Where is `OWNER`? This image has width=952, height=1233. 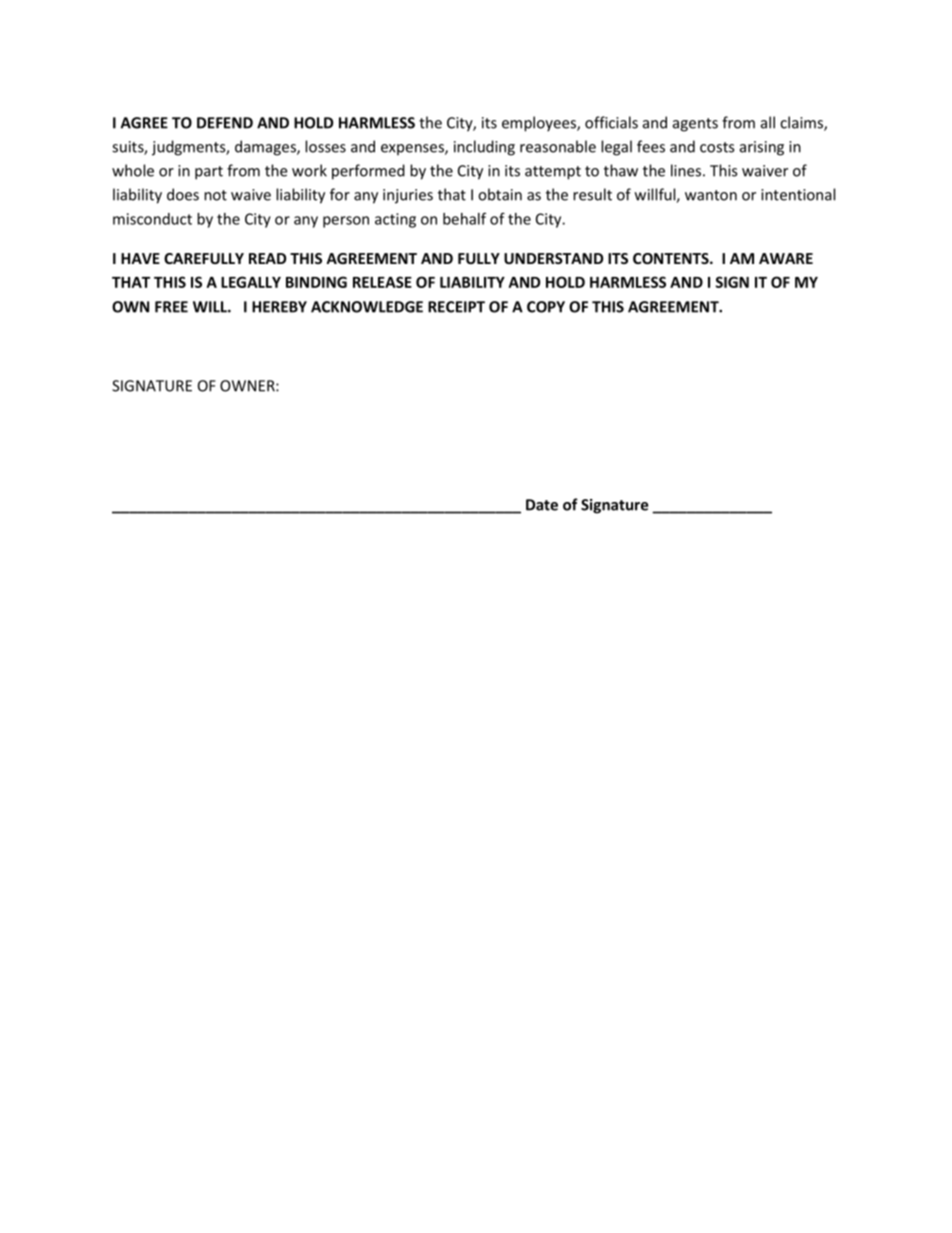 OWNER is located at coordinates (248, 386).
